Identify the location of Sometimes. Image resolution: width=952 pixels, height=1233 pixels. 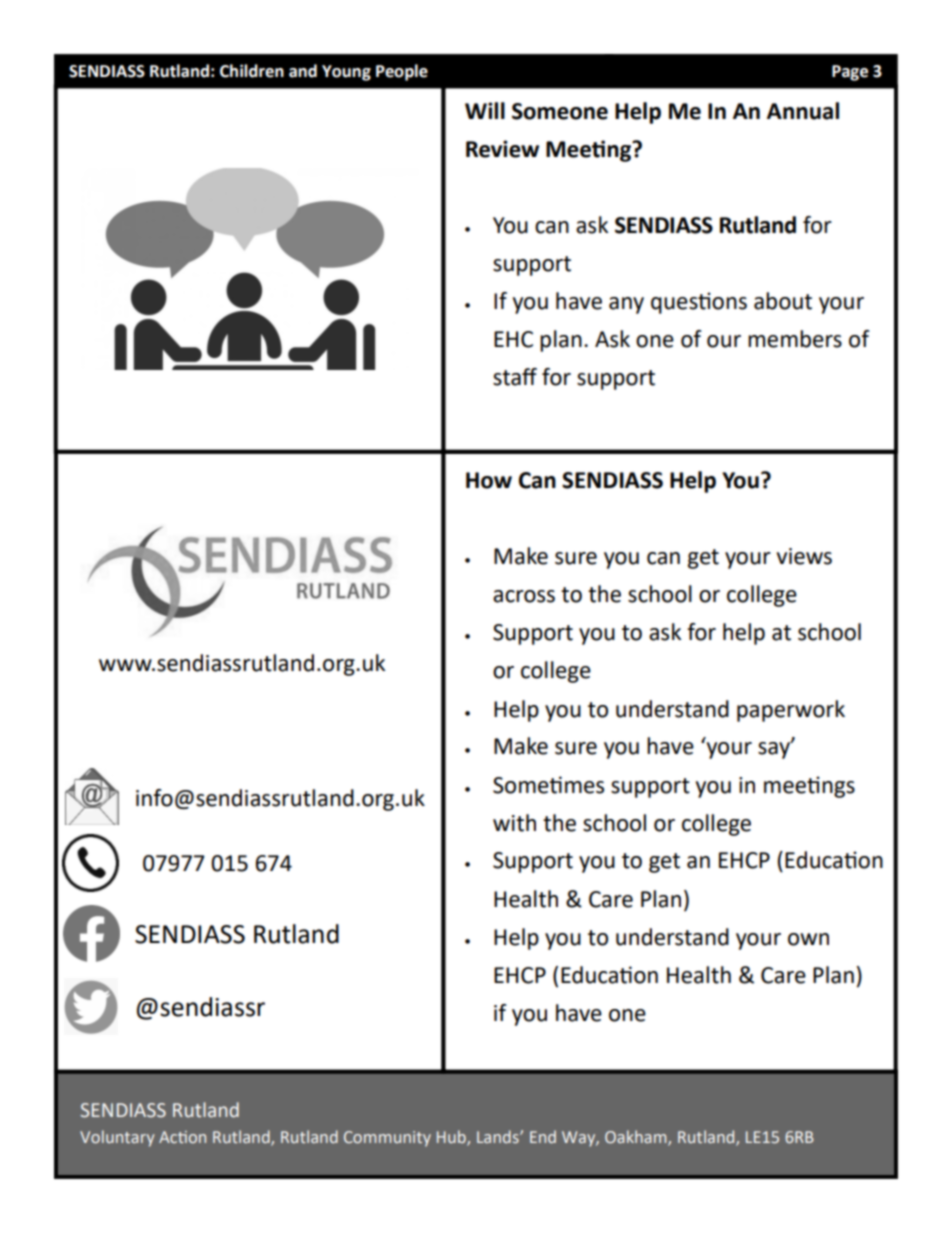
(548, 785).
